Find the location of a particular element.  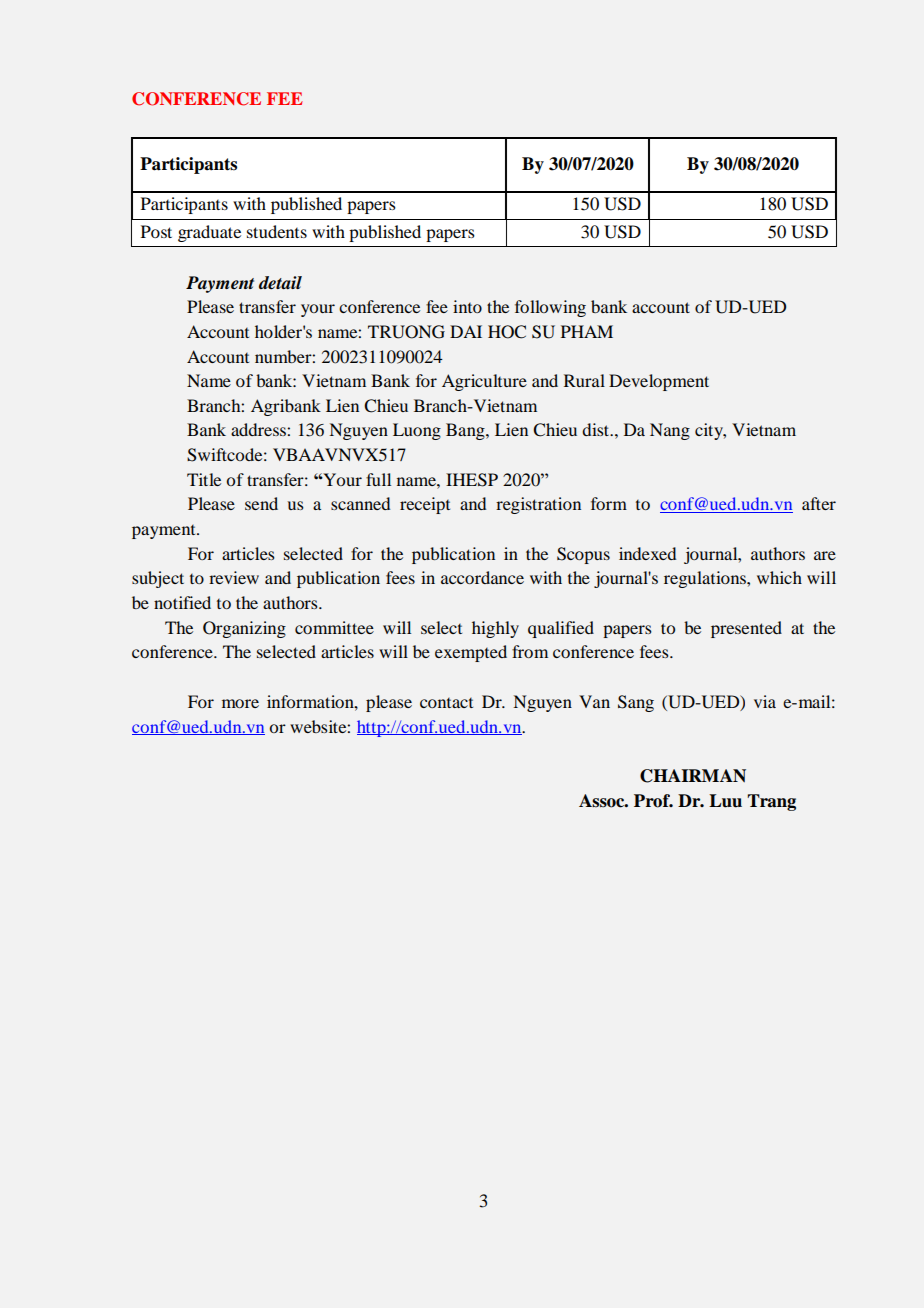

graduate is located at coordinates (209, 233).
